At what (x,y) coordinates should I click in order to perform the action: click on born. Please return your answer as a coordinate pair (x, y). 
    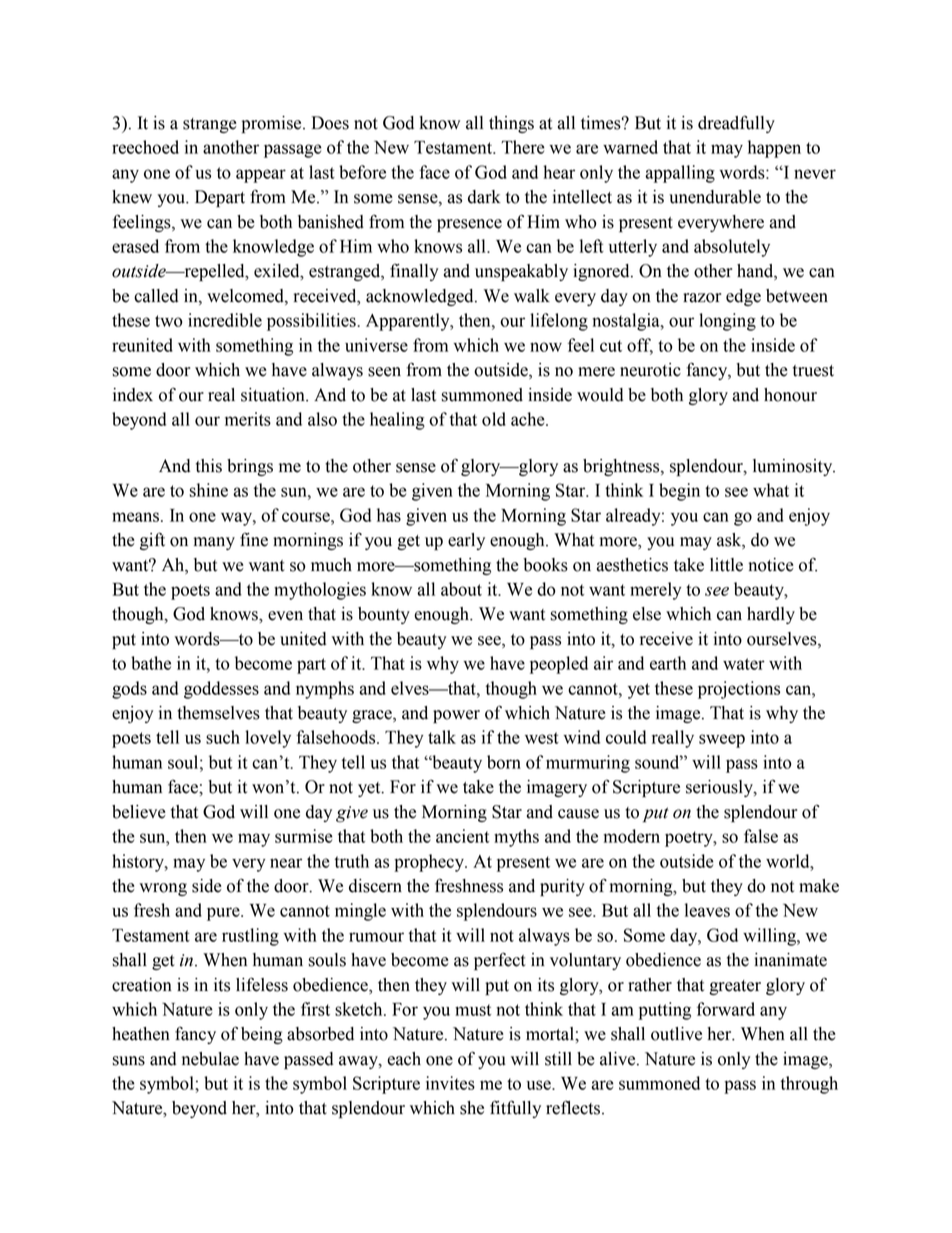
    Looking at the image, I should click on (504, 762).
